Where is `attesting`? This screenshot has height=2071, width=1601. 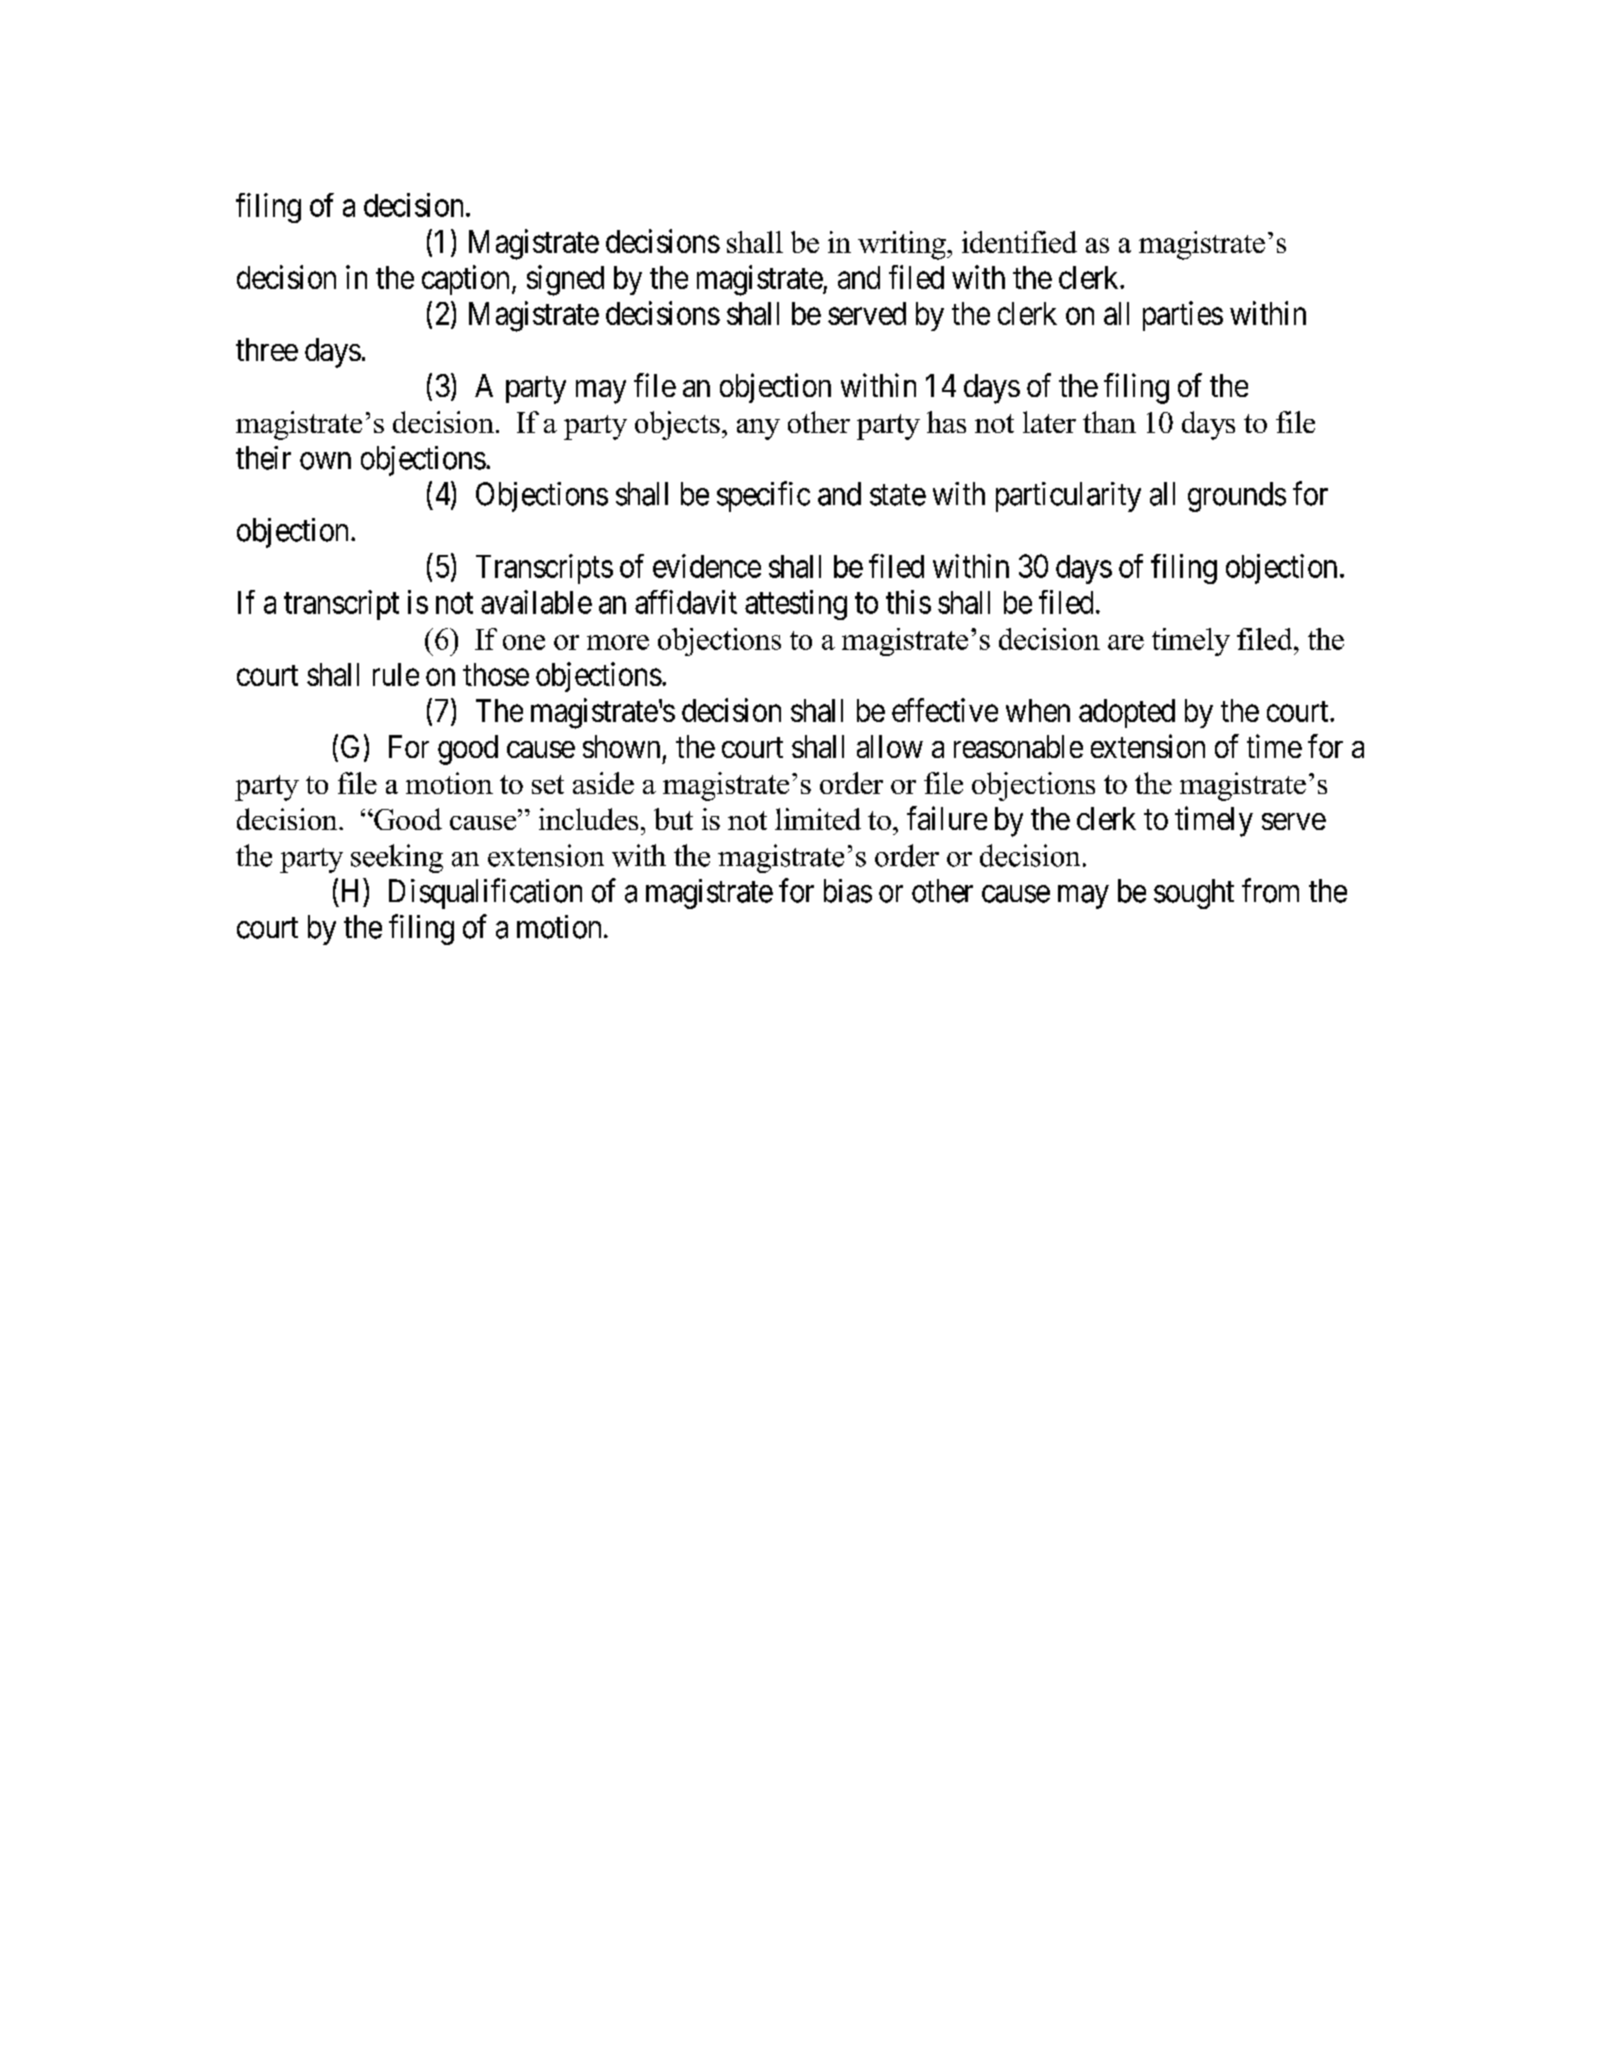
attesting is located at coordinates (796, 605).
